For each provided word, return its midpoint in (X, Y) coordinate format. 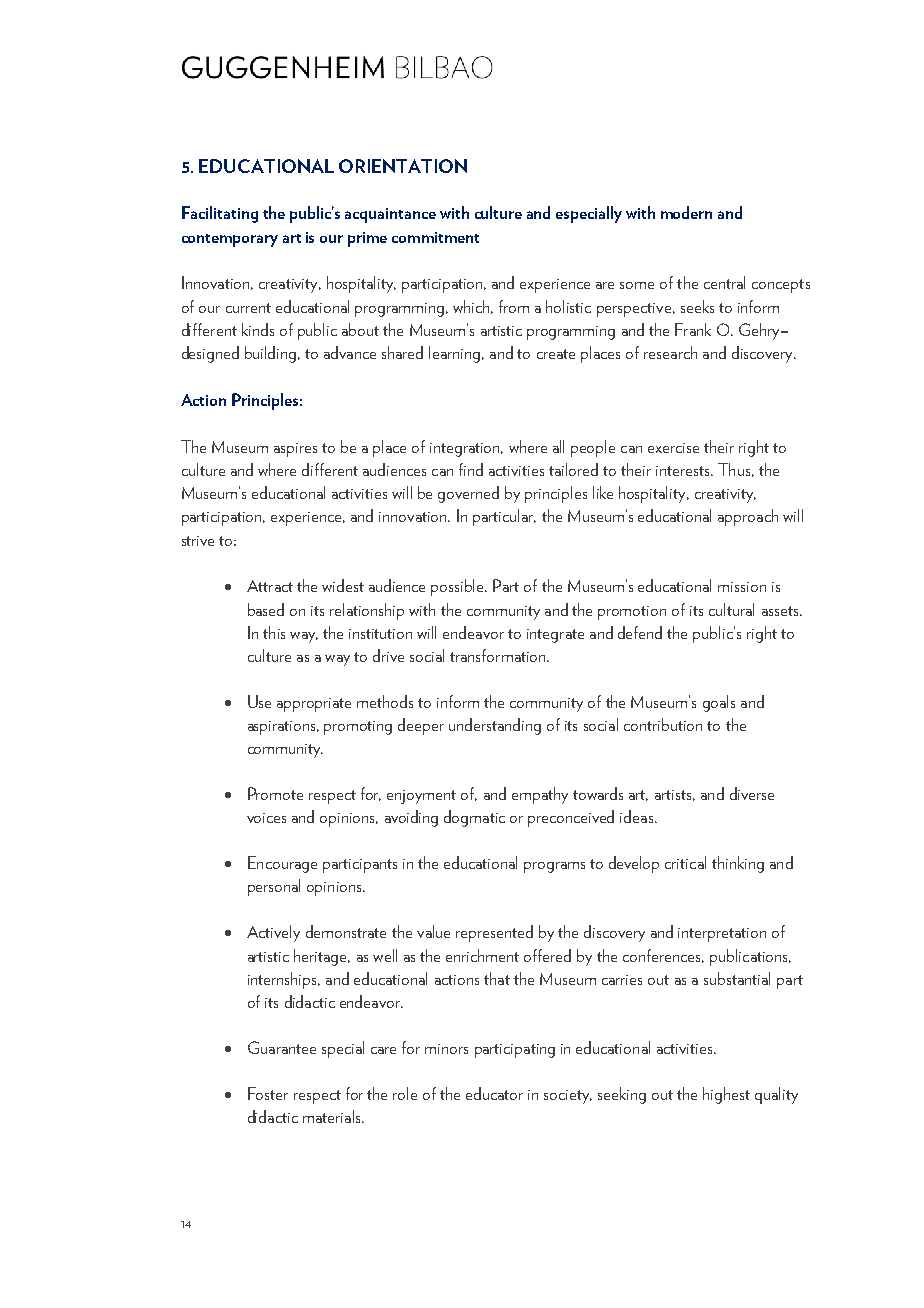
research (670, 352)
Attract (270, 586)
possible (459, 587)
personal (274, 887)
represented (494, 933)
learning (456, 354)
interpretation (722, 935)
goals (719, 703)
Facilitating (220, 214)
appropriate (314, 705)
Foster (268, 1093)
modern (686, 212)
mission (742, 587)
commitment (435, 237)
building (272, 354)
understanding (495, 726)
